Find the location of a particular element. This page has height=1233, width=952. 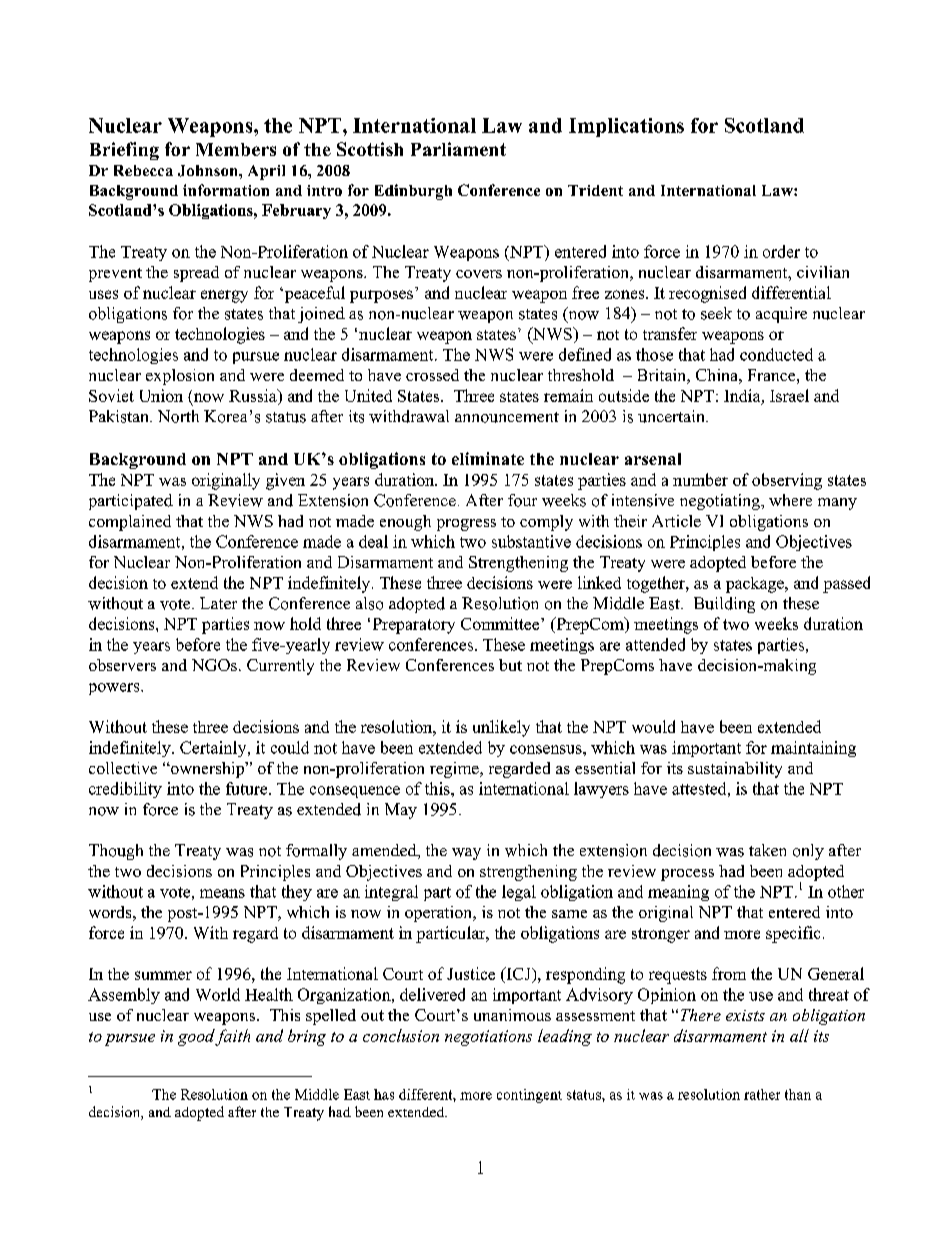

Committee is located at coordinates (501, 623).
